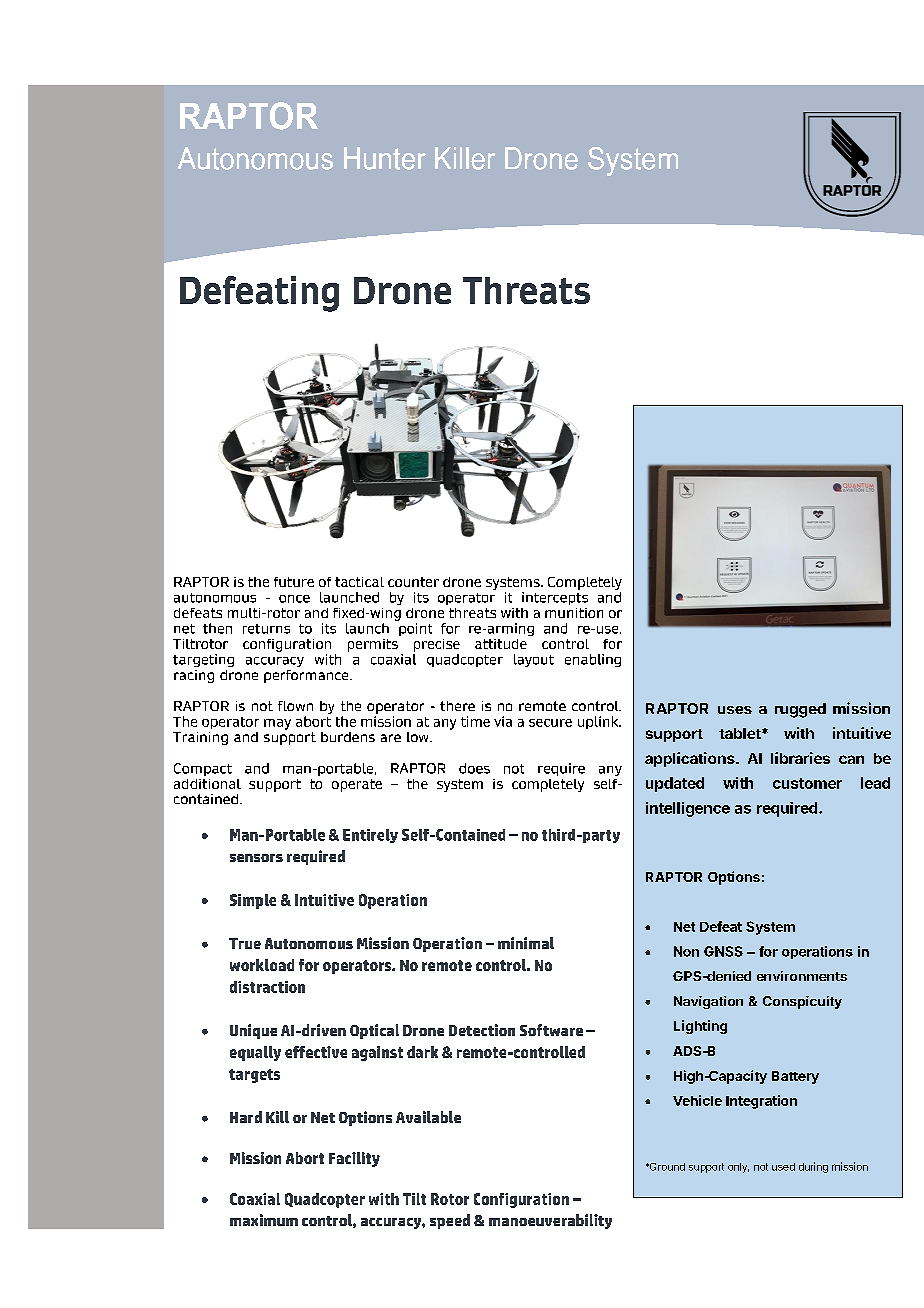 The height and width of the document is (1308, 924). Describe the element at coordinates (253, 901) in the document. I see `Simple` at that location.
